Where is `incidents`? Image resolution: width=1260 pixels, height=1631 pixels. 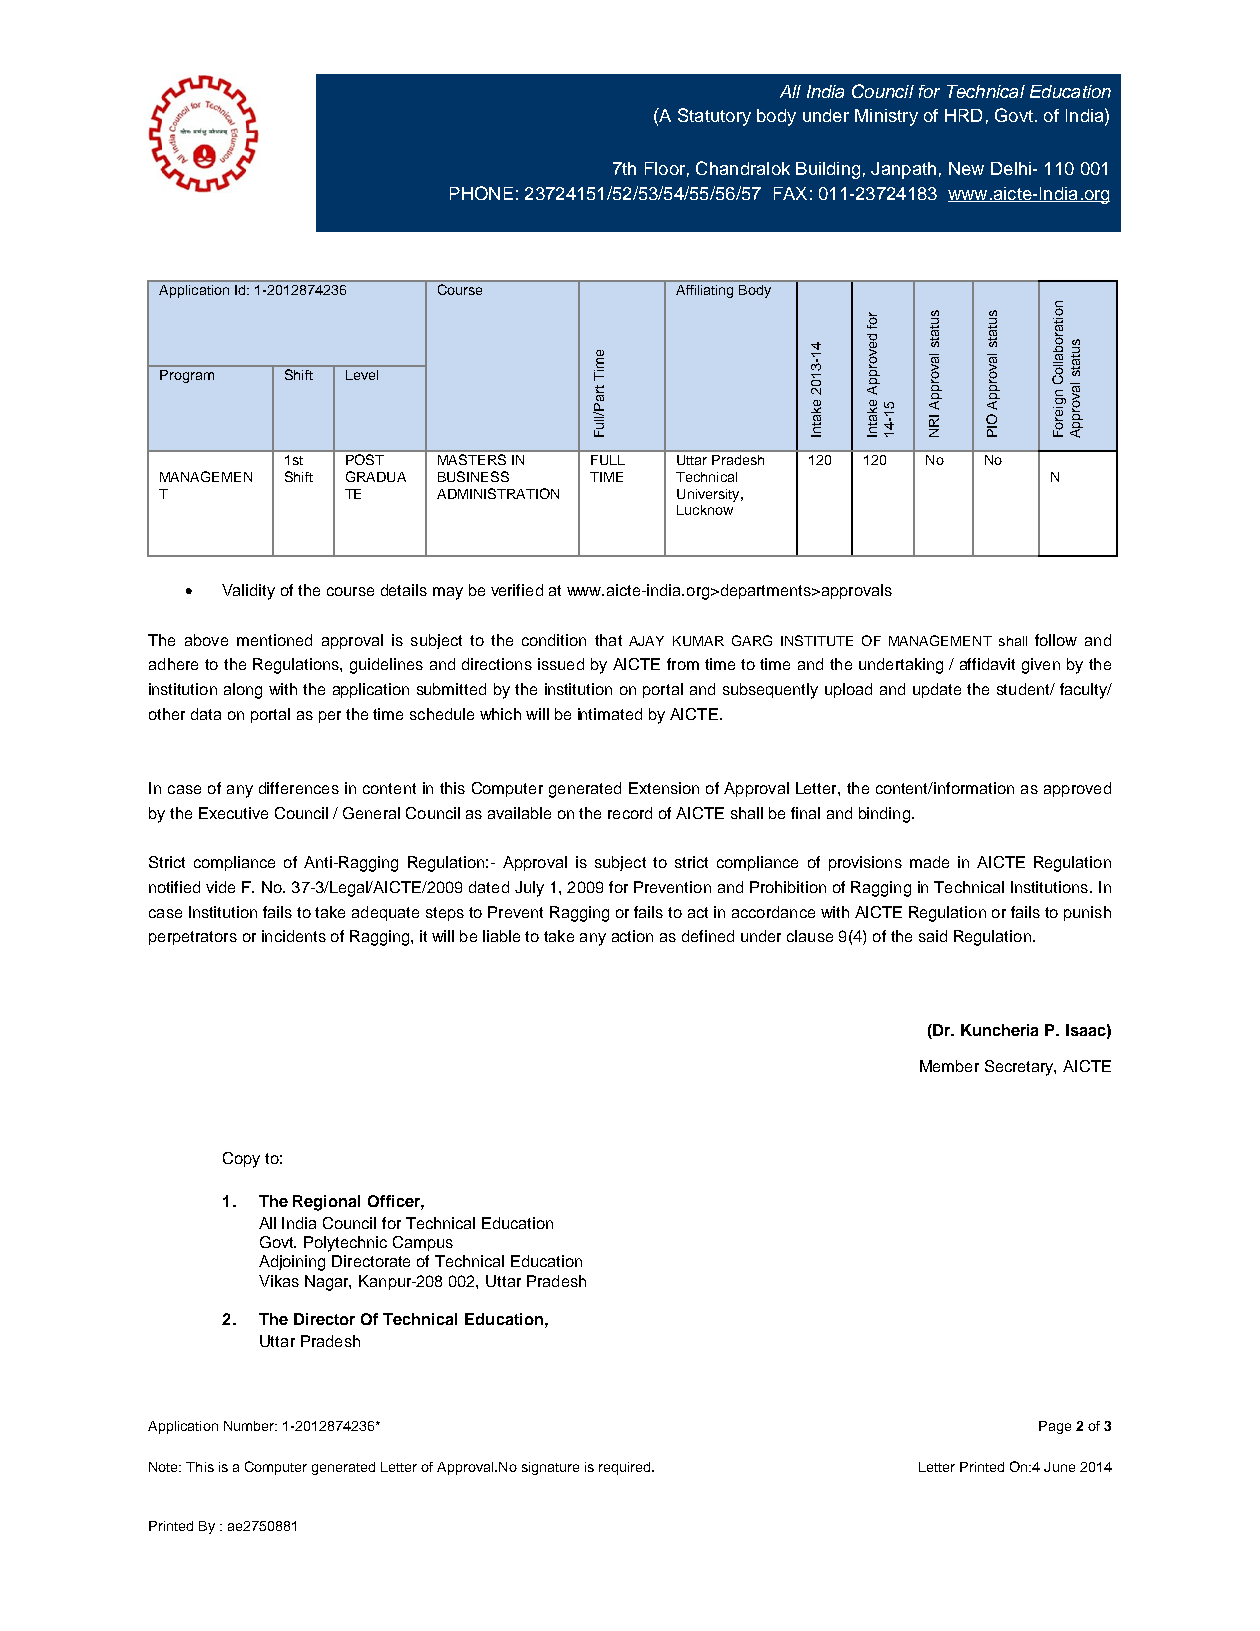
incidents is located at coordinates (294, 936).
